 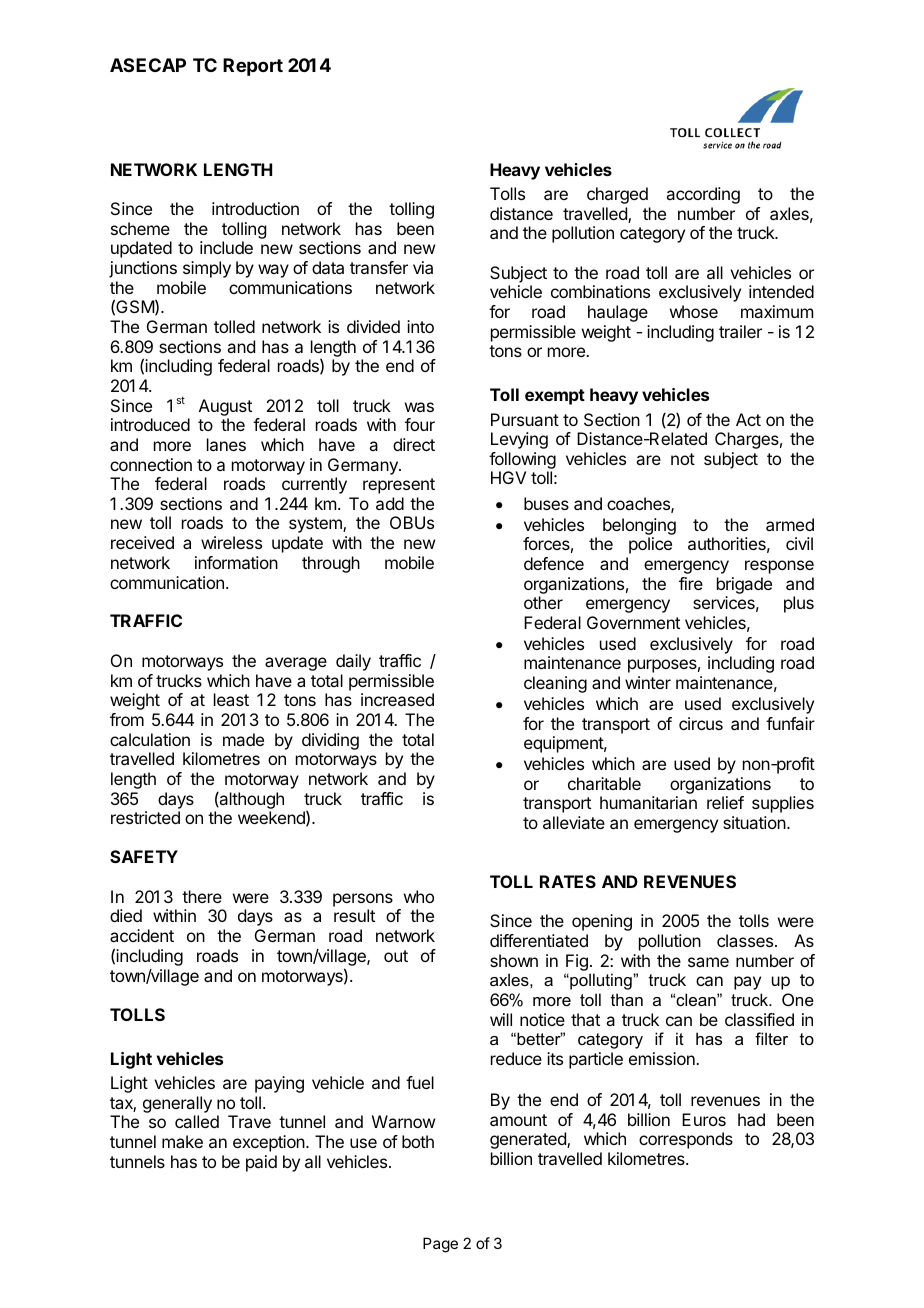 I want to click on same, so click(x=708, y=962).
